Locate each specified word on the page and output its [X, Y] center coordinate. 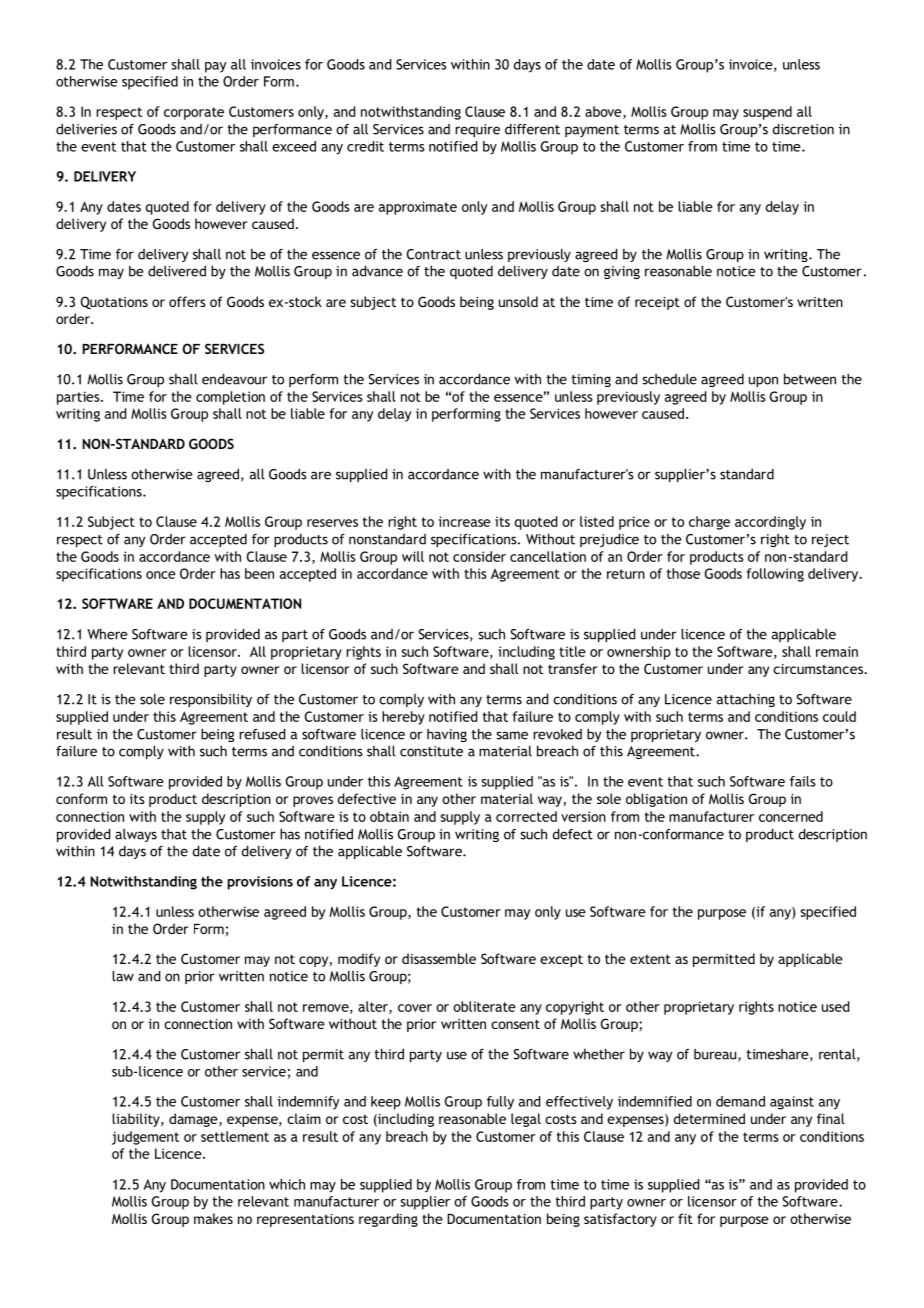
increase [465, 521]
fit [685, 1218]
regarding [388, 1220]
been [259, 573]
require [477, 130]
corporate [194, 113]
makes [213, 1218]
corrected [526, 816]
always [136, 835]
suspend [767, 113]
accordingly [770, 523]
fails [803, 781]
